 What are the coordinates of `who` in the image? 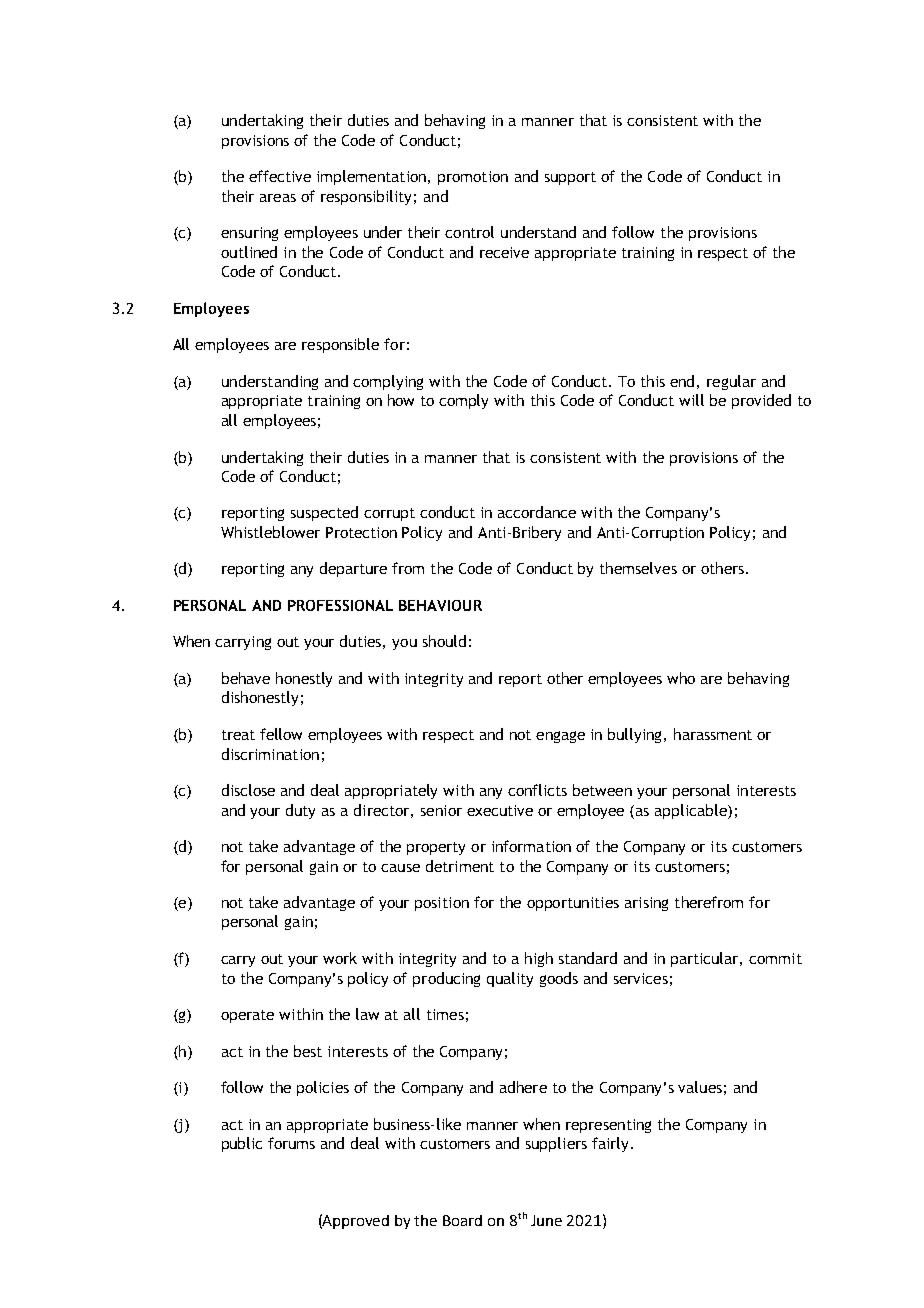 It's located at (681, 678).
